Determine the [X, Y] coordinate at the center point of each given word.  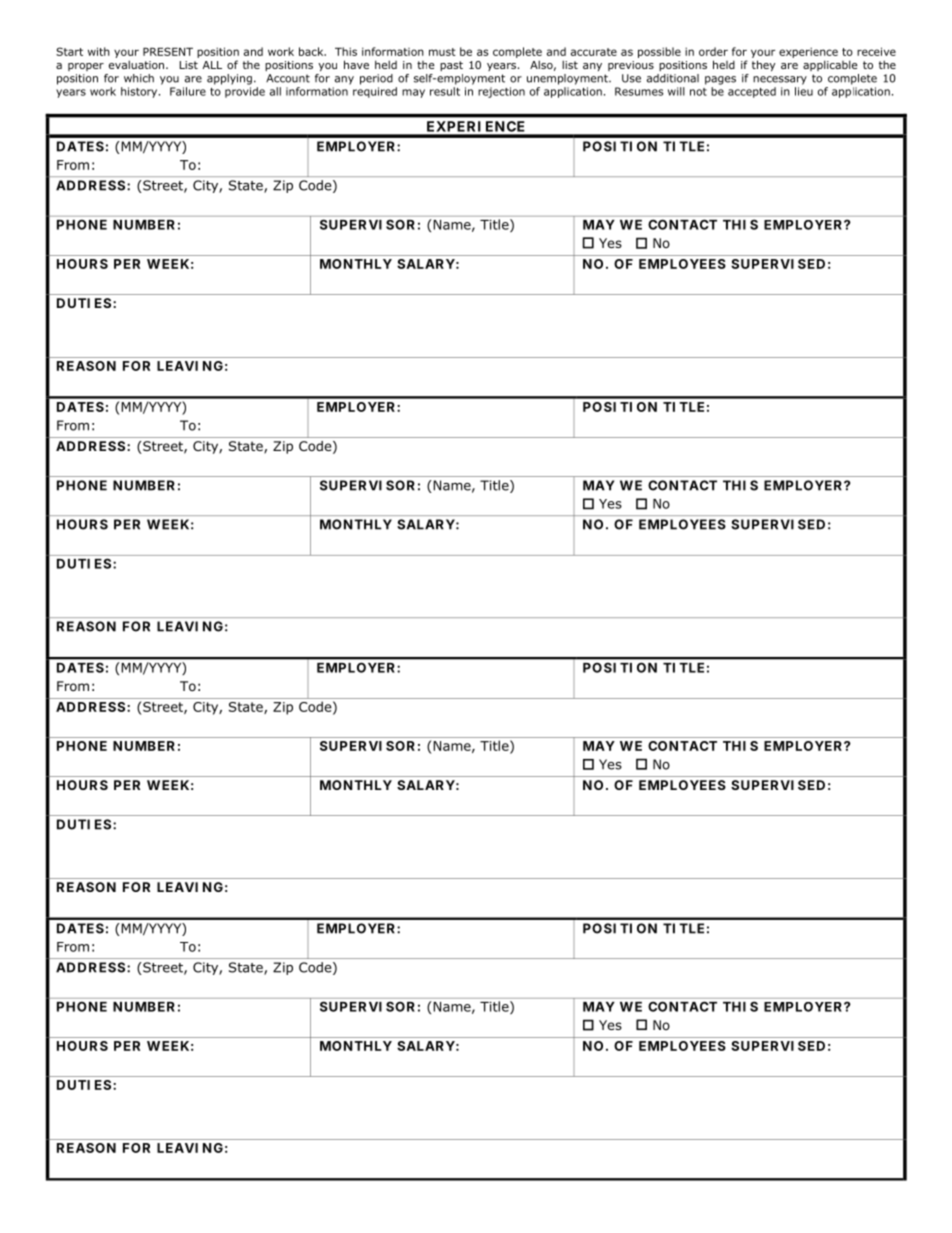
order [713, 51]
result [445, 91]
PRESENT [168, 51]
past [451, 66]
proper [86, 67]
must [442, 52]
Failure [188, 91]
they [763, 66]
